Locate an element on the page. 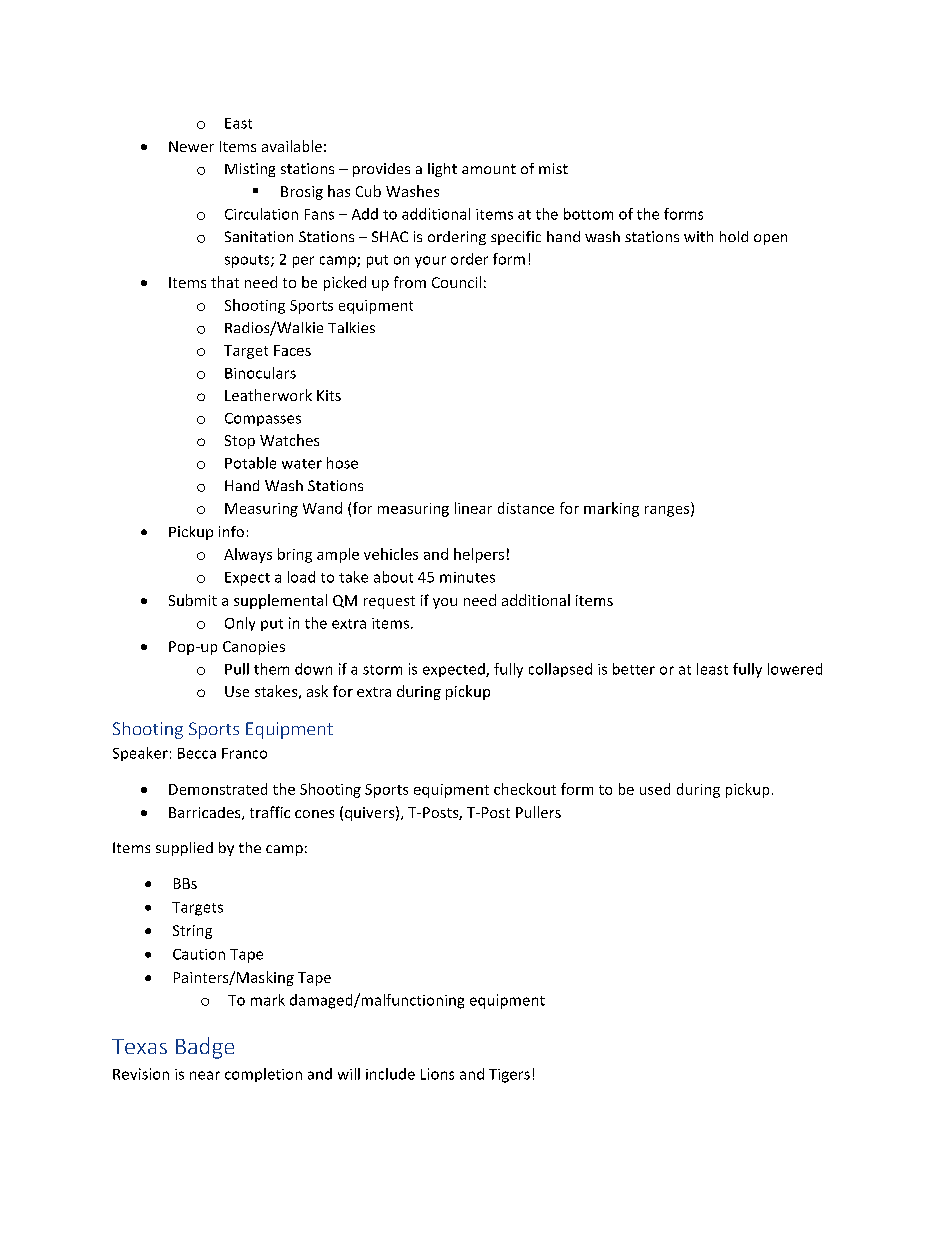 This image has height=1233, width=952. ranges is located at coordinates (668, 511).
